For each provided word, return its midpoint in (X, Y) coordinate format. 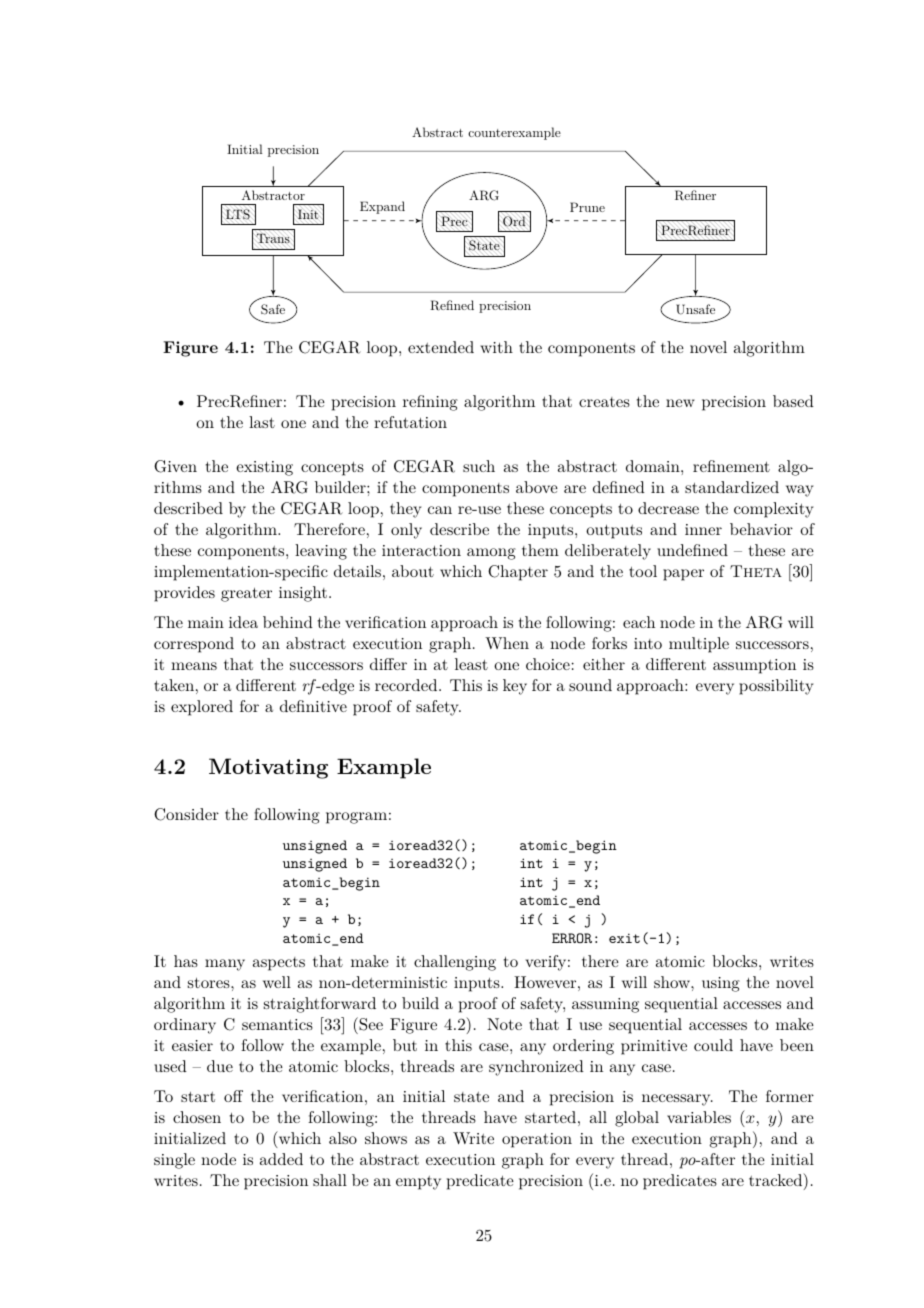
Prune (587, 207)
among (491, 554)
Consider (186, 814)
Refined (452, 305)
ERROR (572, 938)
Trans (273, 238)
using (721, 984)
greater (246, 595)
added (281, 1159)
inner (703, 529)
